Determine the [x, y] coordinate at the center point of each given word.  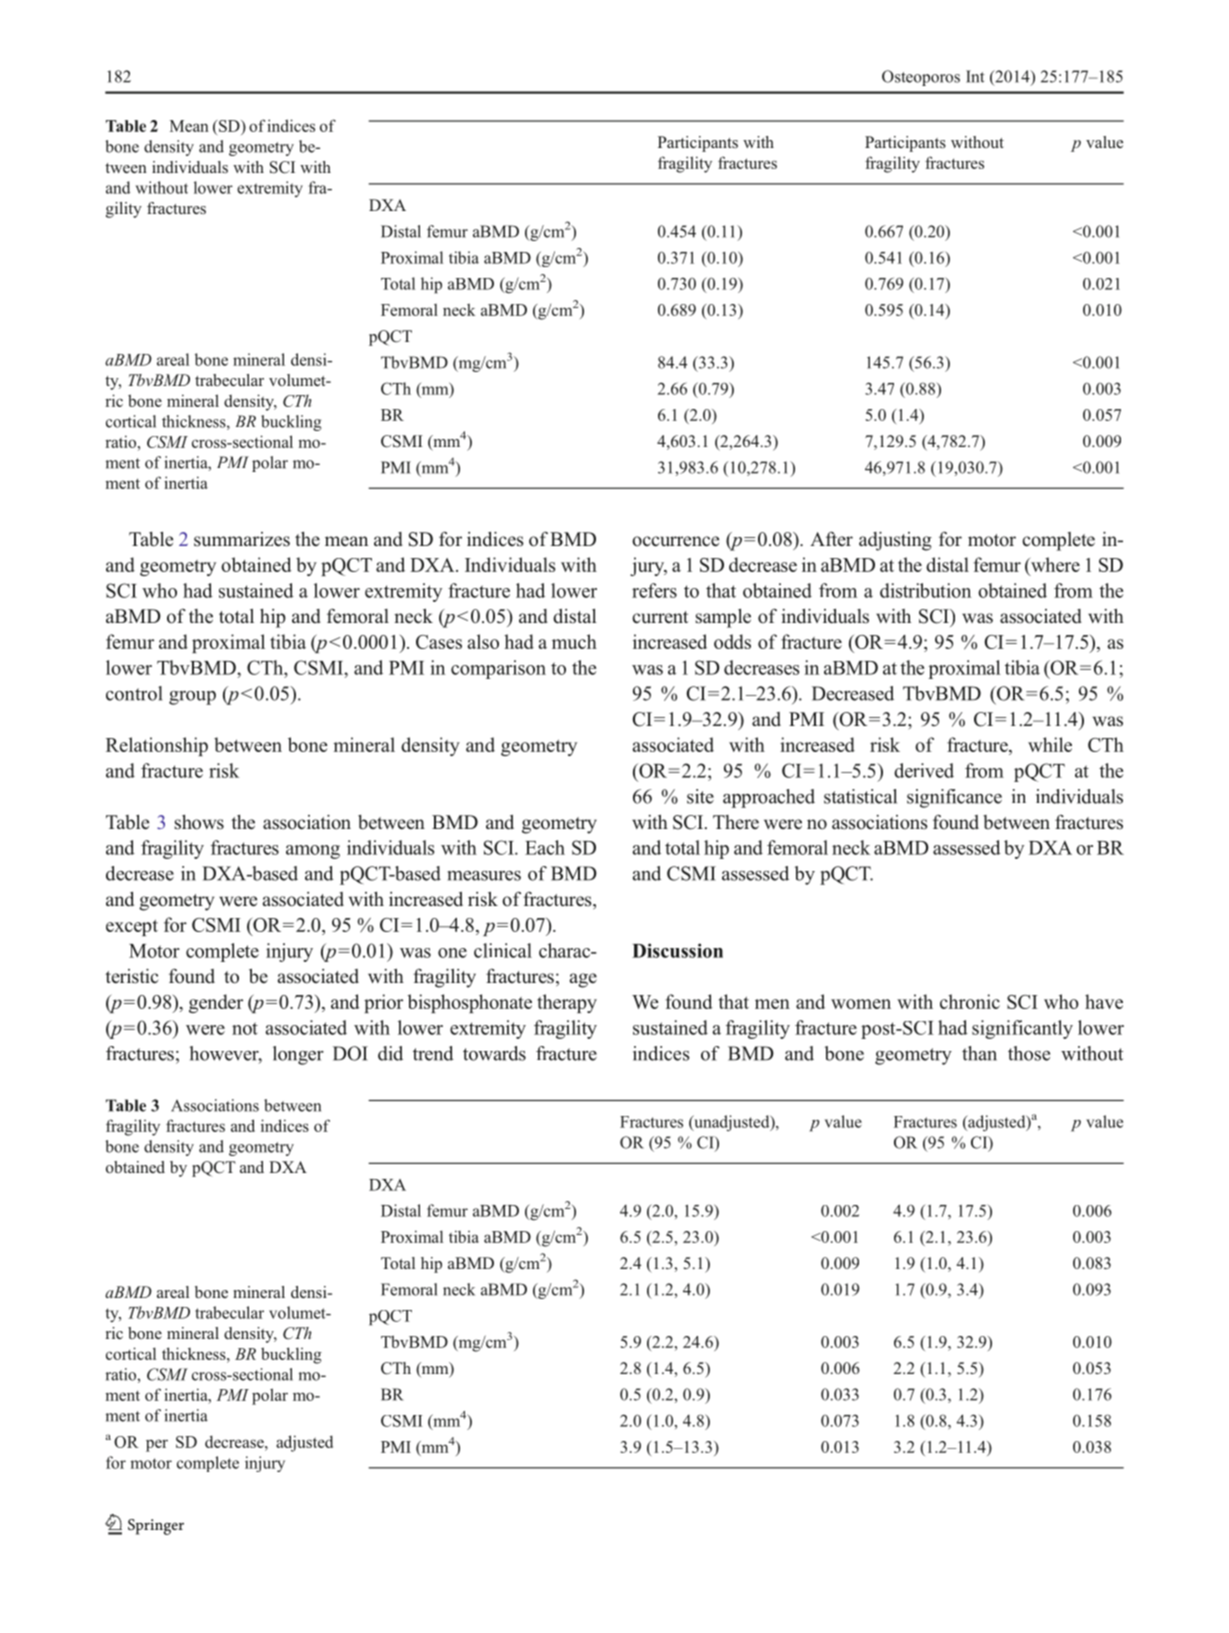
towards [494, 1053]
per [157, 1445]
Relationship [157, 746]
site [700, 796]
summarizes [242, 539]
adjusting [895, 541]
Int [975, 76]
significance [954, 798]
